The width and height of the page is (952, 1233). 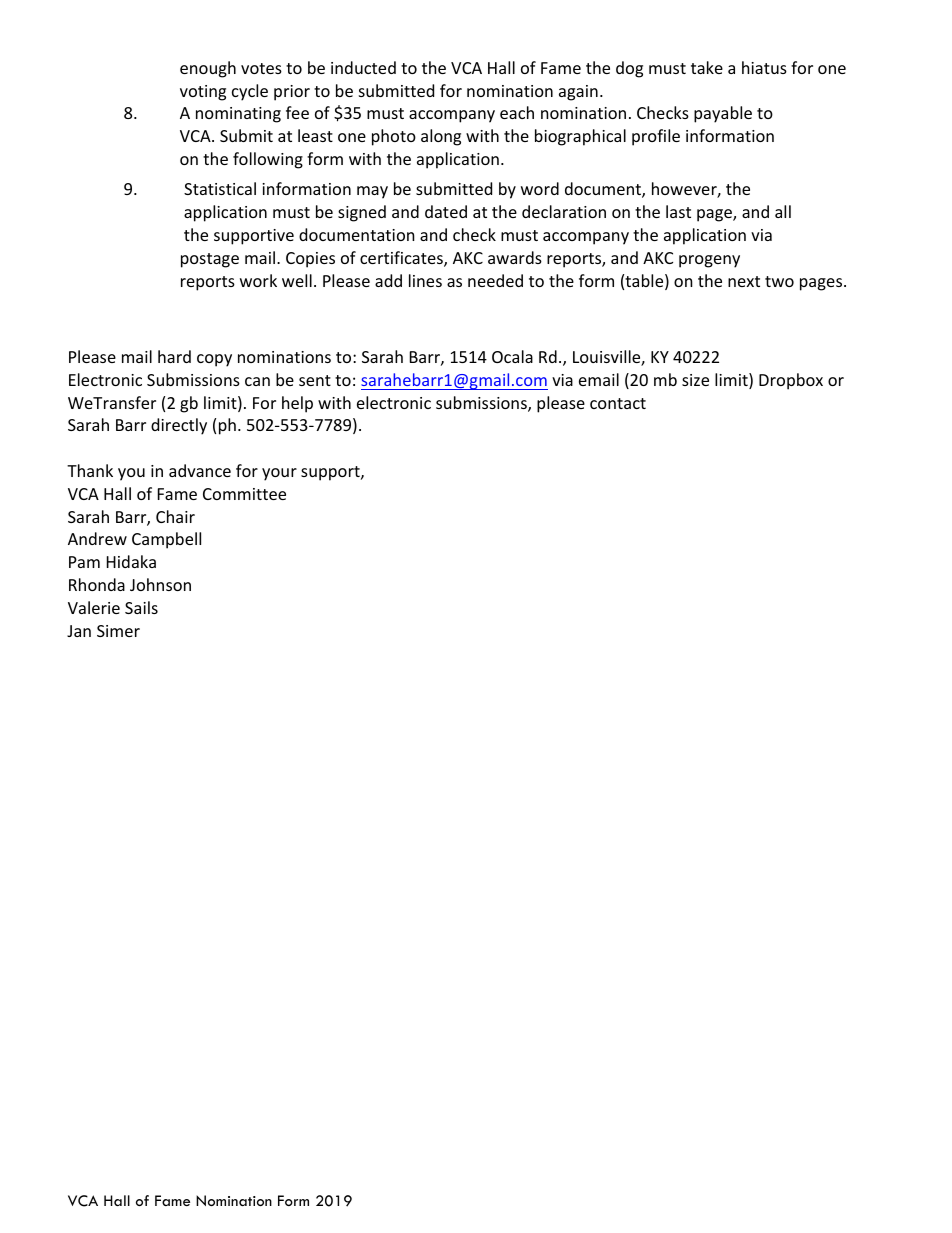 I want to click on voting, so click(x=203, y=93).
